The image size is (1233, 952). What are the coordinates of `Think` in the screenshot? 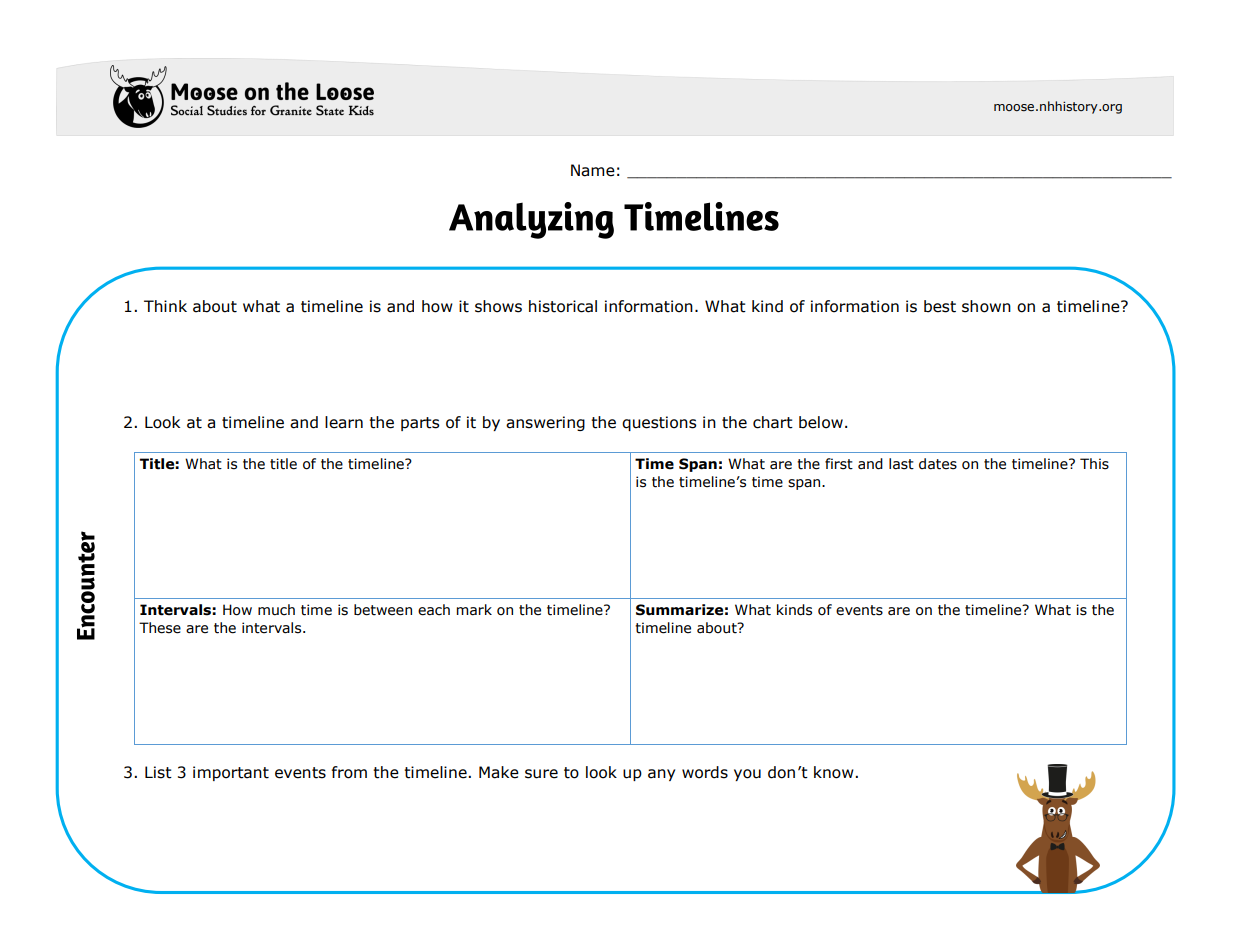 It's located at (165, 306).
